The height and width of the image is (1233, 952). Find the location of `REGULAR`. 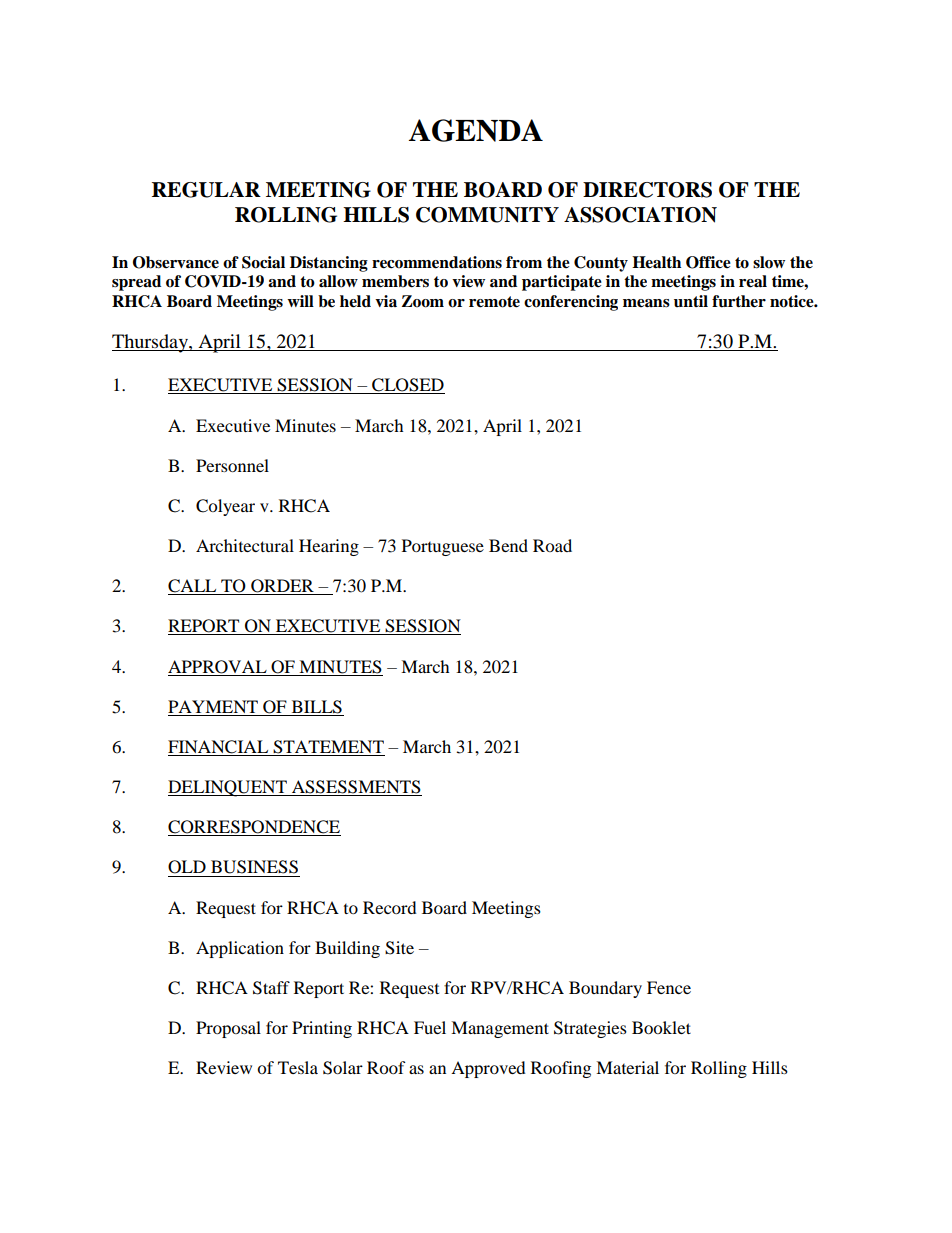

REGULAR is located at coordinates (206, 190).
